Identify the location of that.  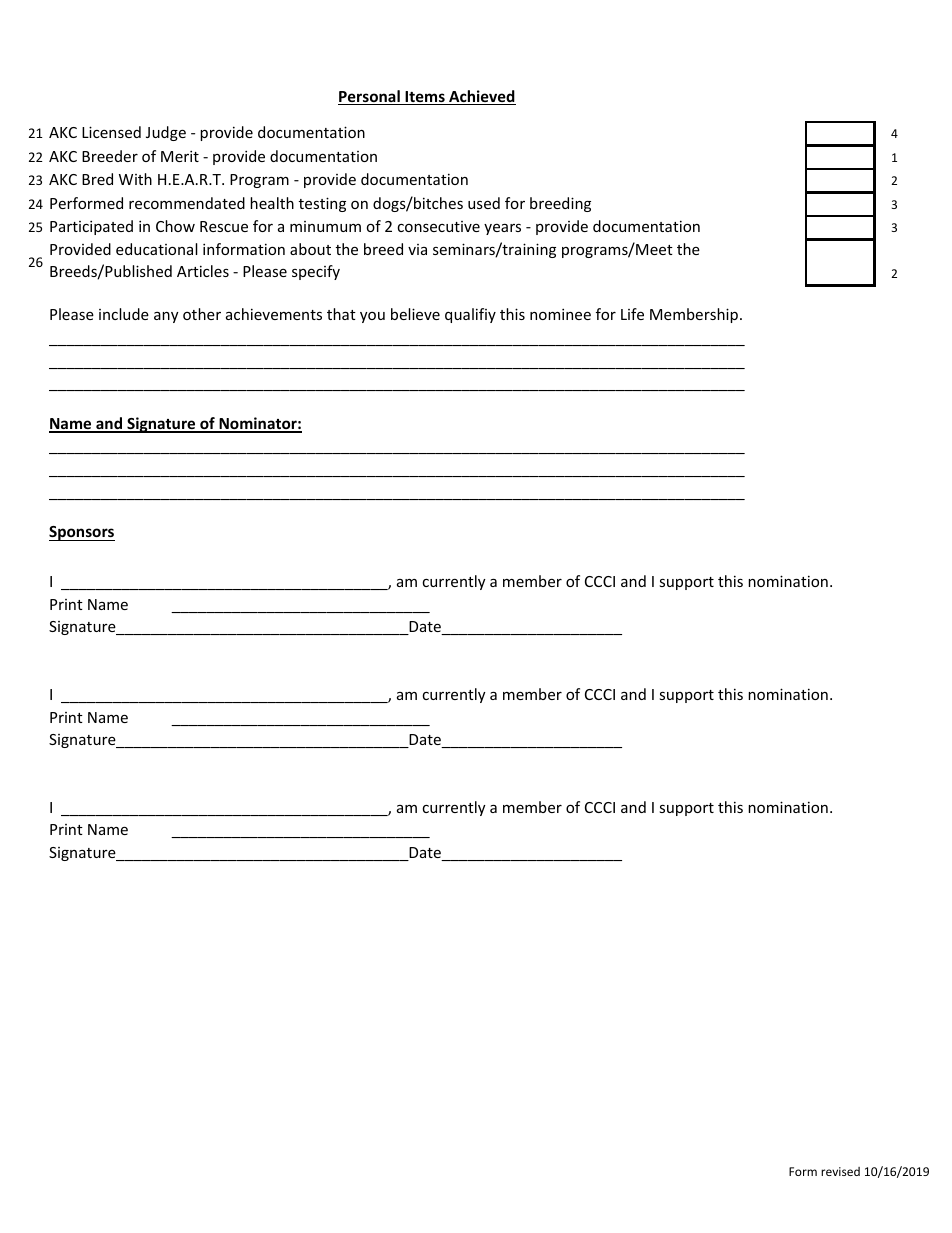
(341, 314).
